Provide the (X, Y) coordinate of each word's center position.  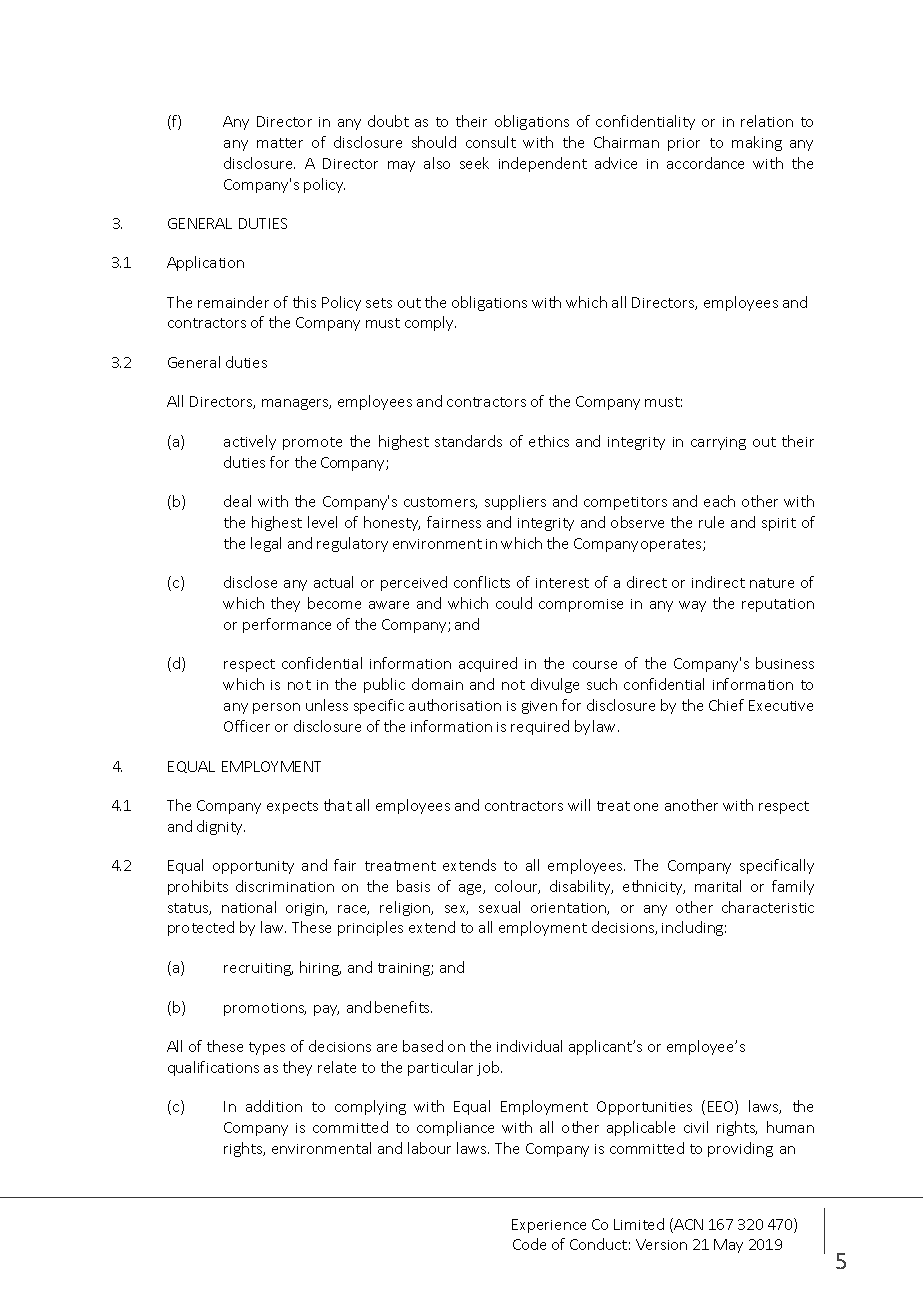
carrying (718, 443)
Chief (726, 705)
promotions (265, 1009)
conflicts (482, 582)
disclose (250, 582)
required (540, 727)
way (692, 606)
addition (274, 1106)
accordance (705, 163)
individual (529, 1046)
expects (292, 807)
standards (468, 441)
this (304, 302)
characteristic (768, 907)
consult (491, 142)
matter (280, 143)
